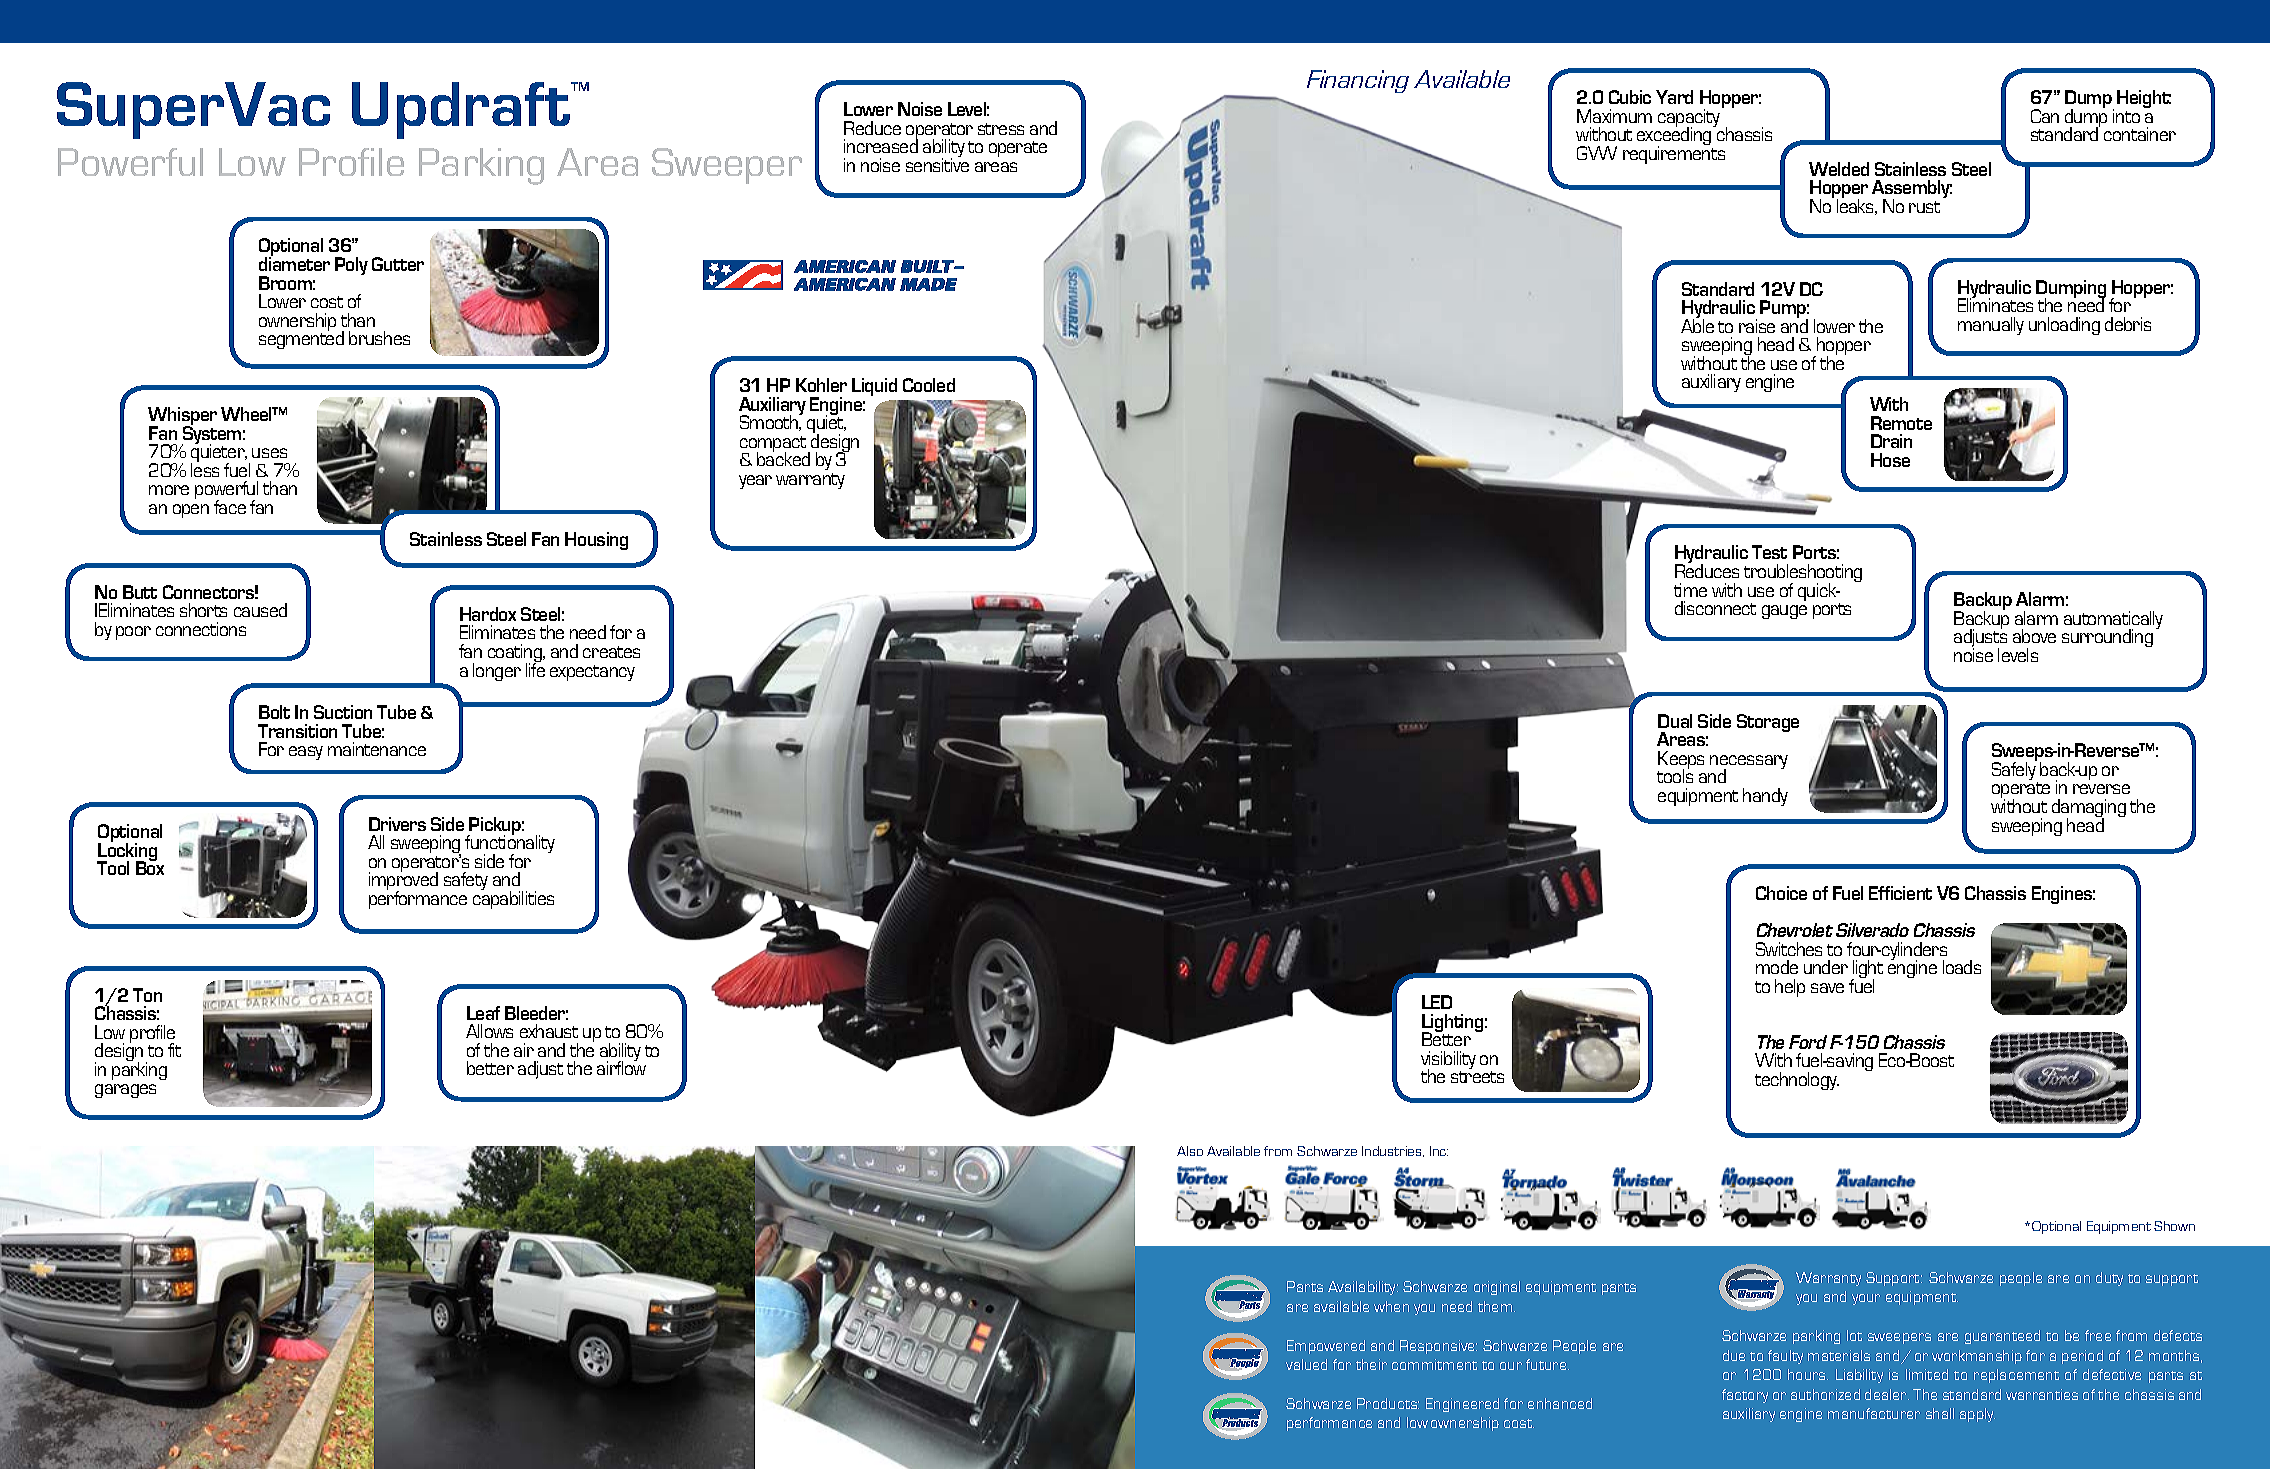 The height and width of the document is (1469, 2270). Describe the element at coordinates (1448, 1061) in the document. I see `visibility` at that location.
